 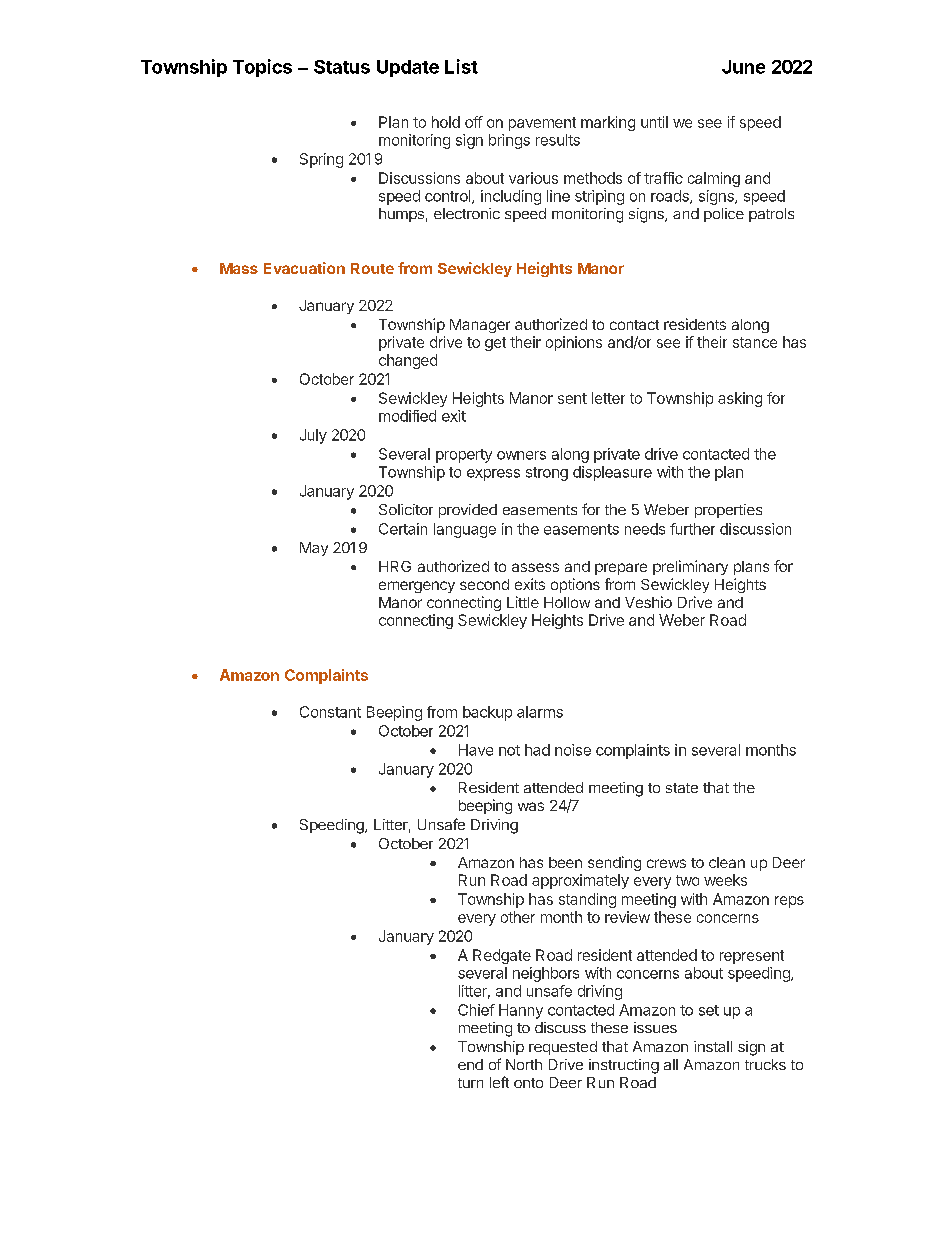 I want to click on preliminary, so click(x=690, y=567).
